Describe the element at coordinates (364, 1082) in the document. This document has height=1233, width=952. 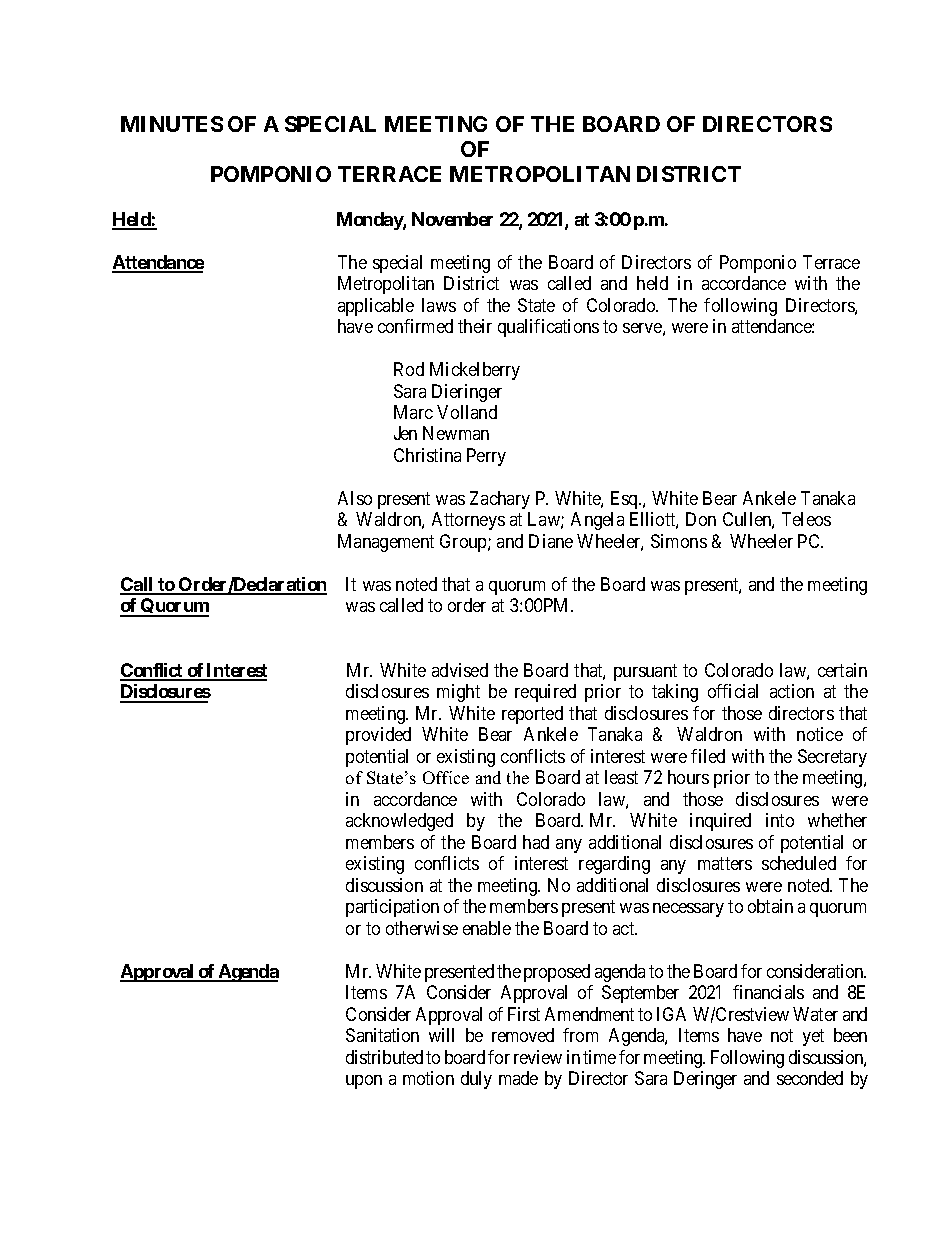
I see `upon` at that location.
